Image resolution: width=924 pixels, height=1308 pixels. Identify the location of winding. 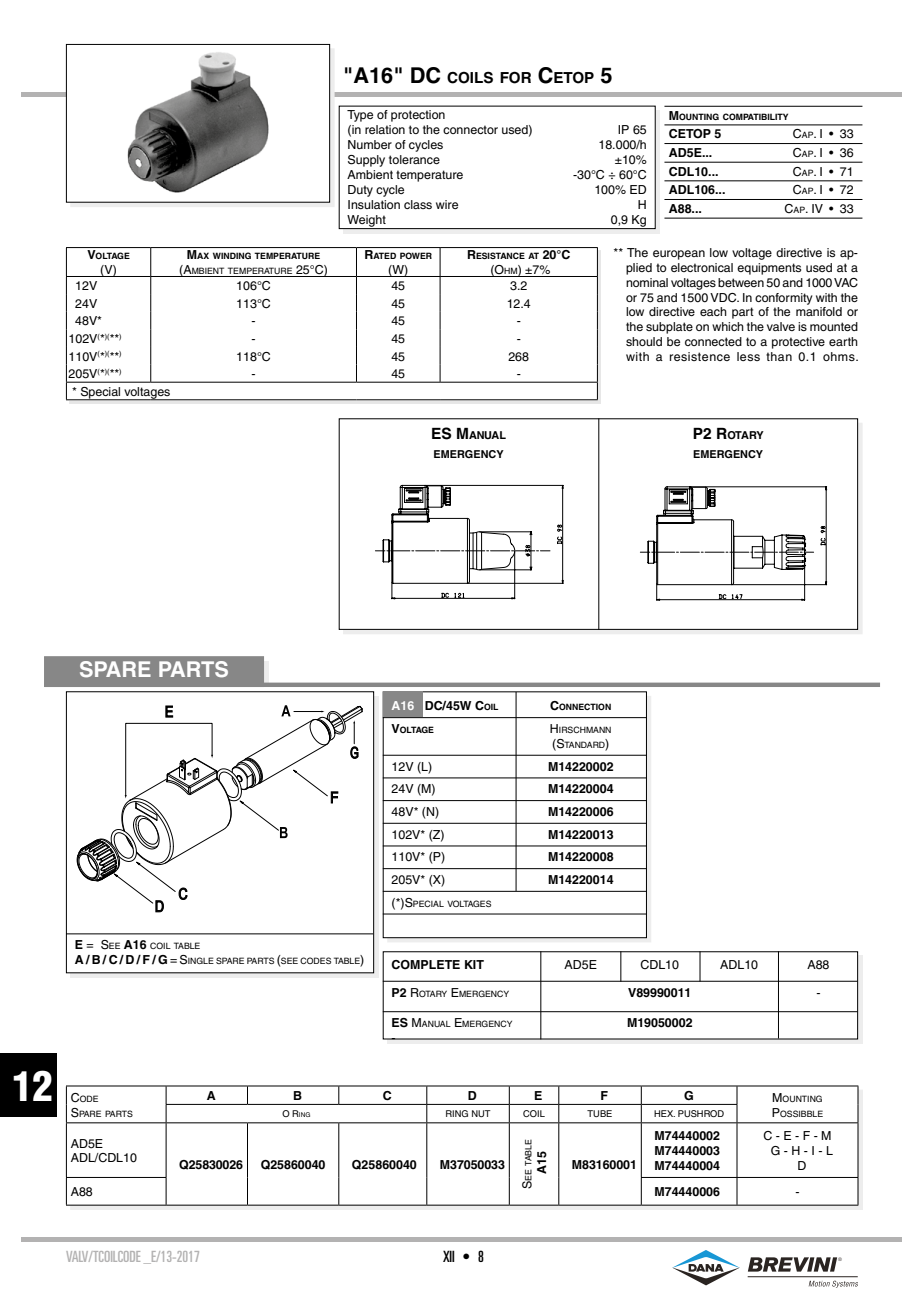
(232, 255).
